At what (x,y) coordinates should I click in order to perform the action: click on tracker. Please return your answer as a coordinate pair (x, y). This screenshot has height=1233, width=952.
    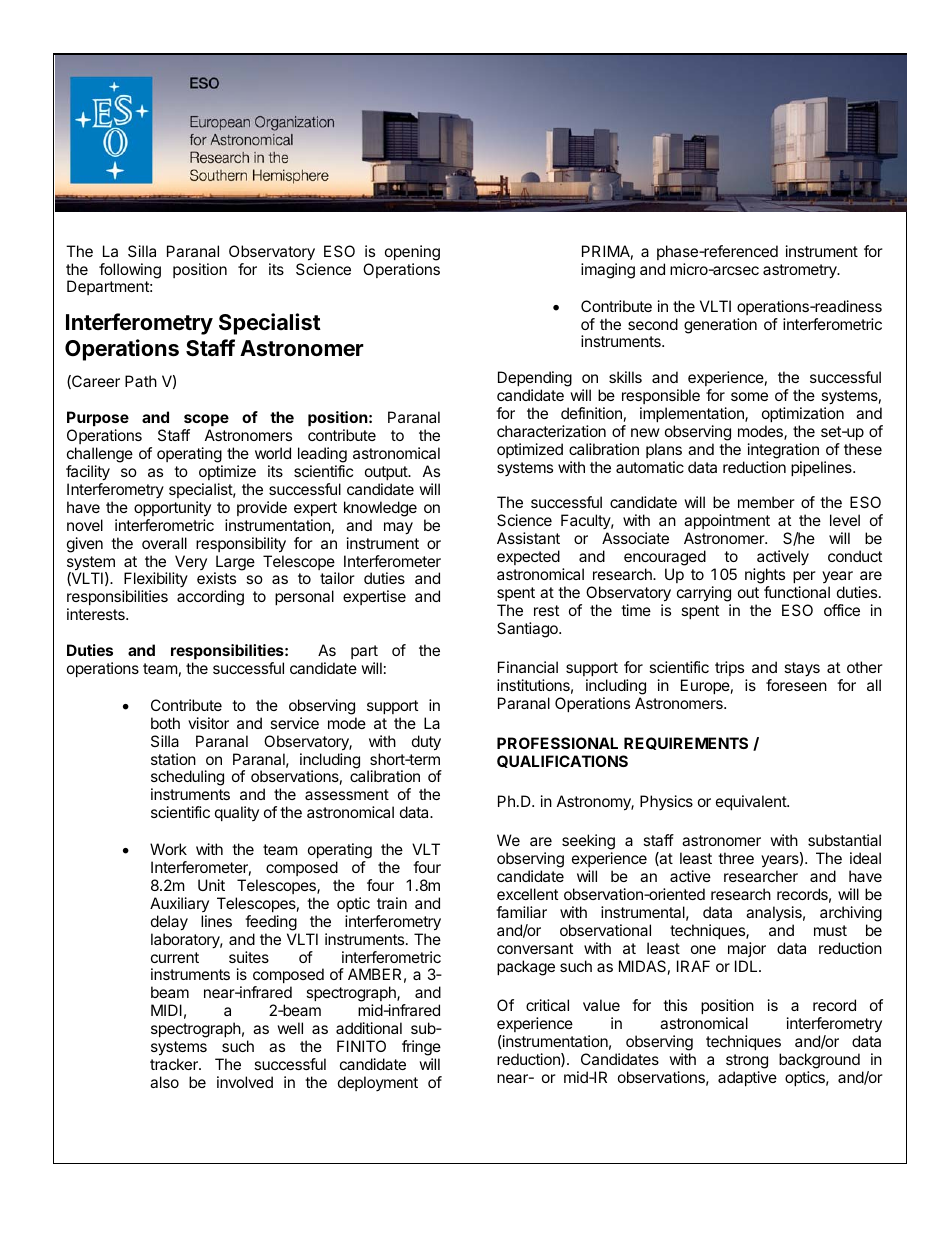
    Looking at the image, I should click on (175, 1064).
